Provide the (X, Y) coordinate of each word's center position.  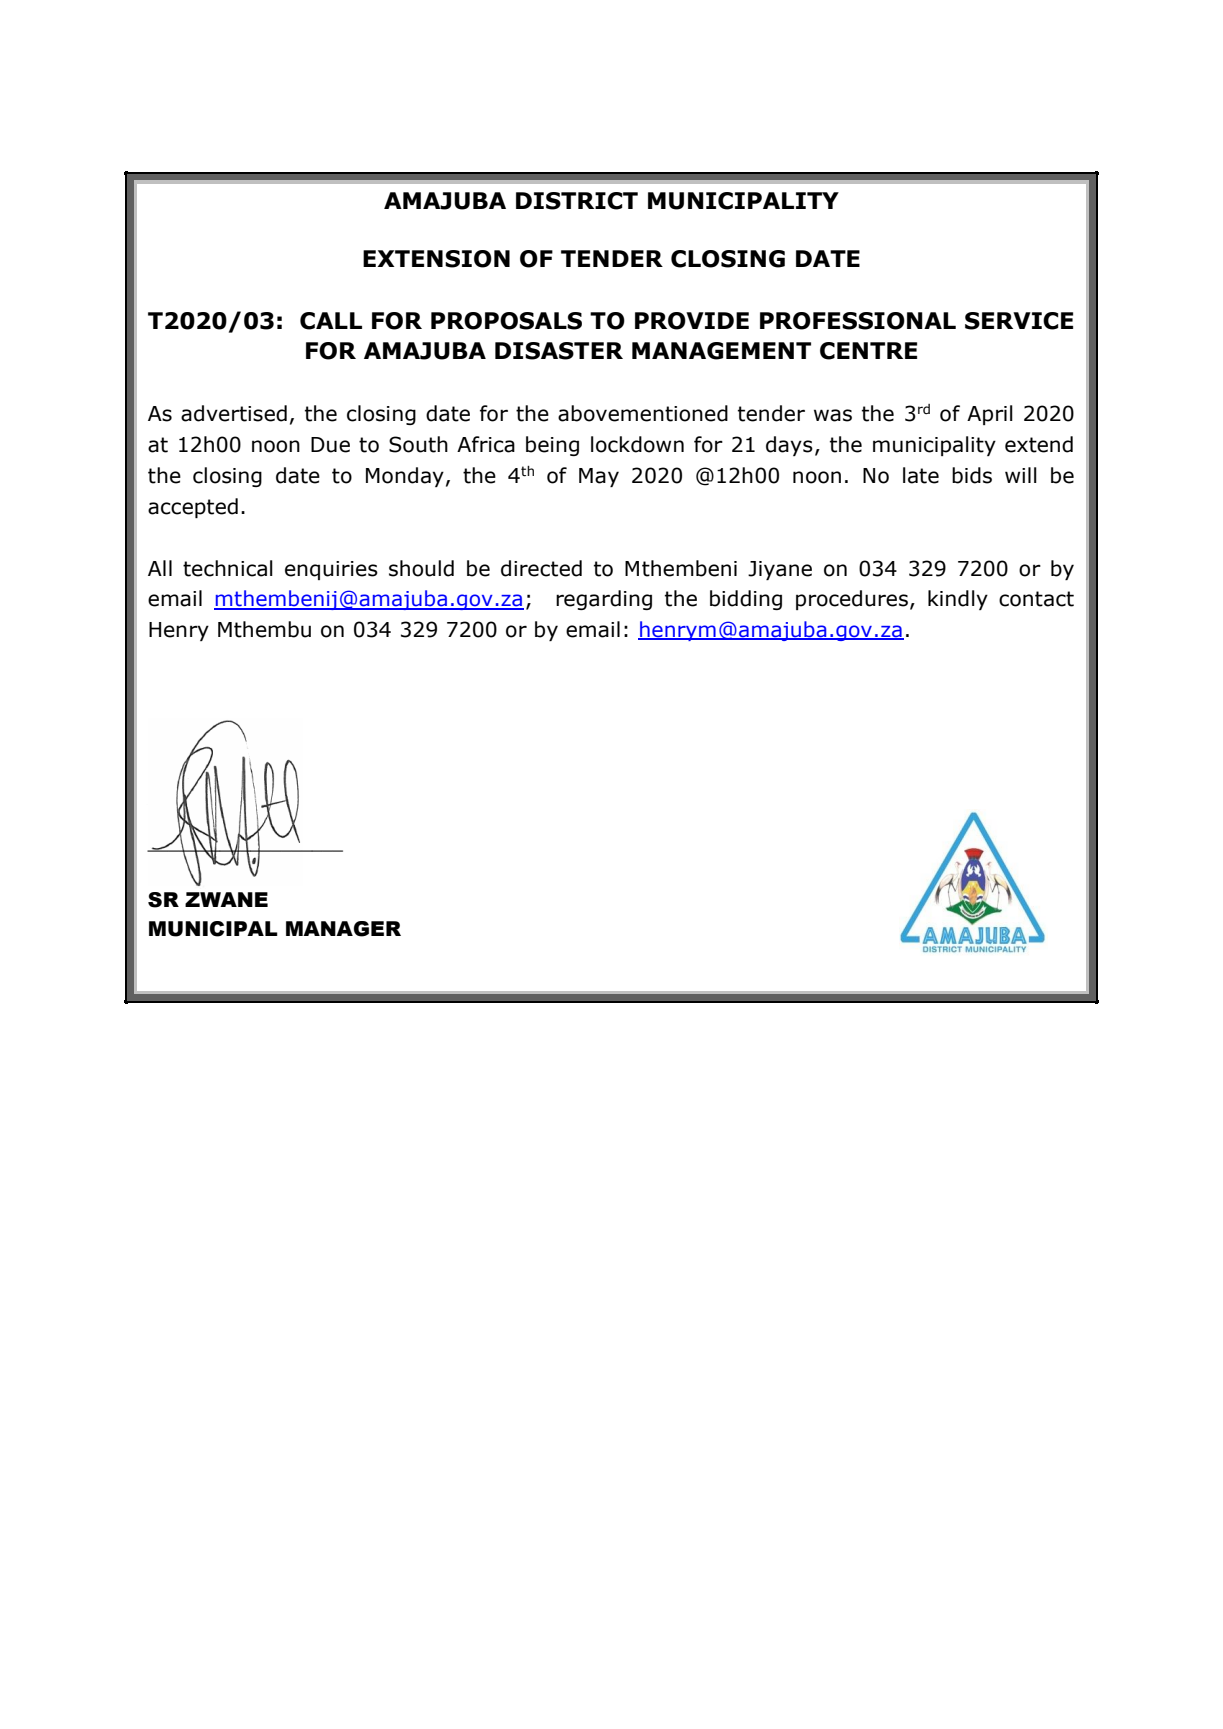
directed (541, 568)
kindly (958, 600)
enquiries (331, 570)
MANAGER (343, 929)
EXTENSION (436, 259)
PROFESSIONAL (858, 321)
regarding (604, 600)
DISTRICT (577, 201)
